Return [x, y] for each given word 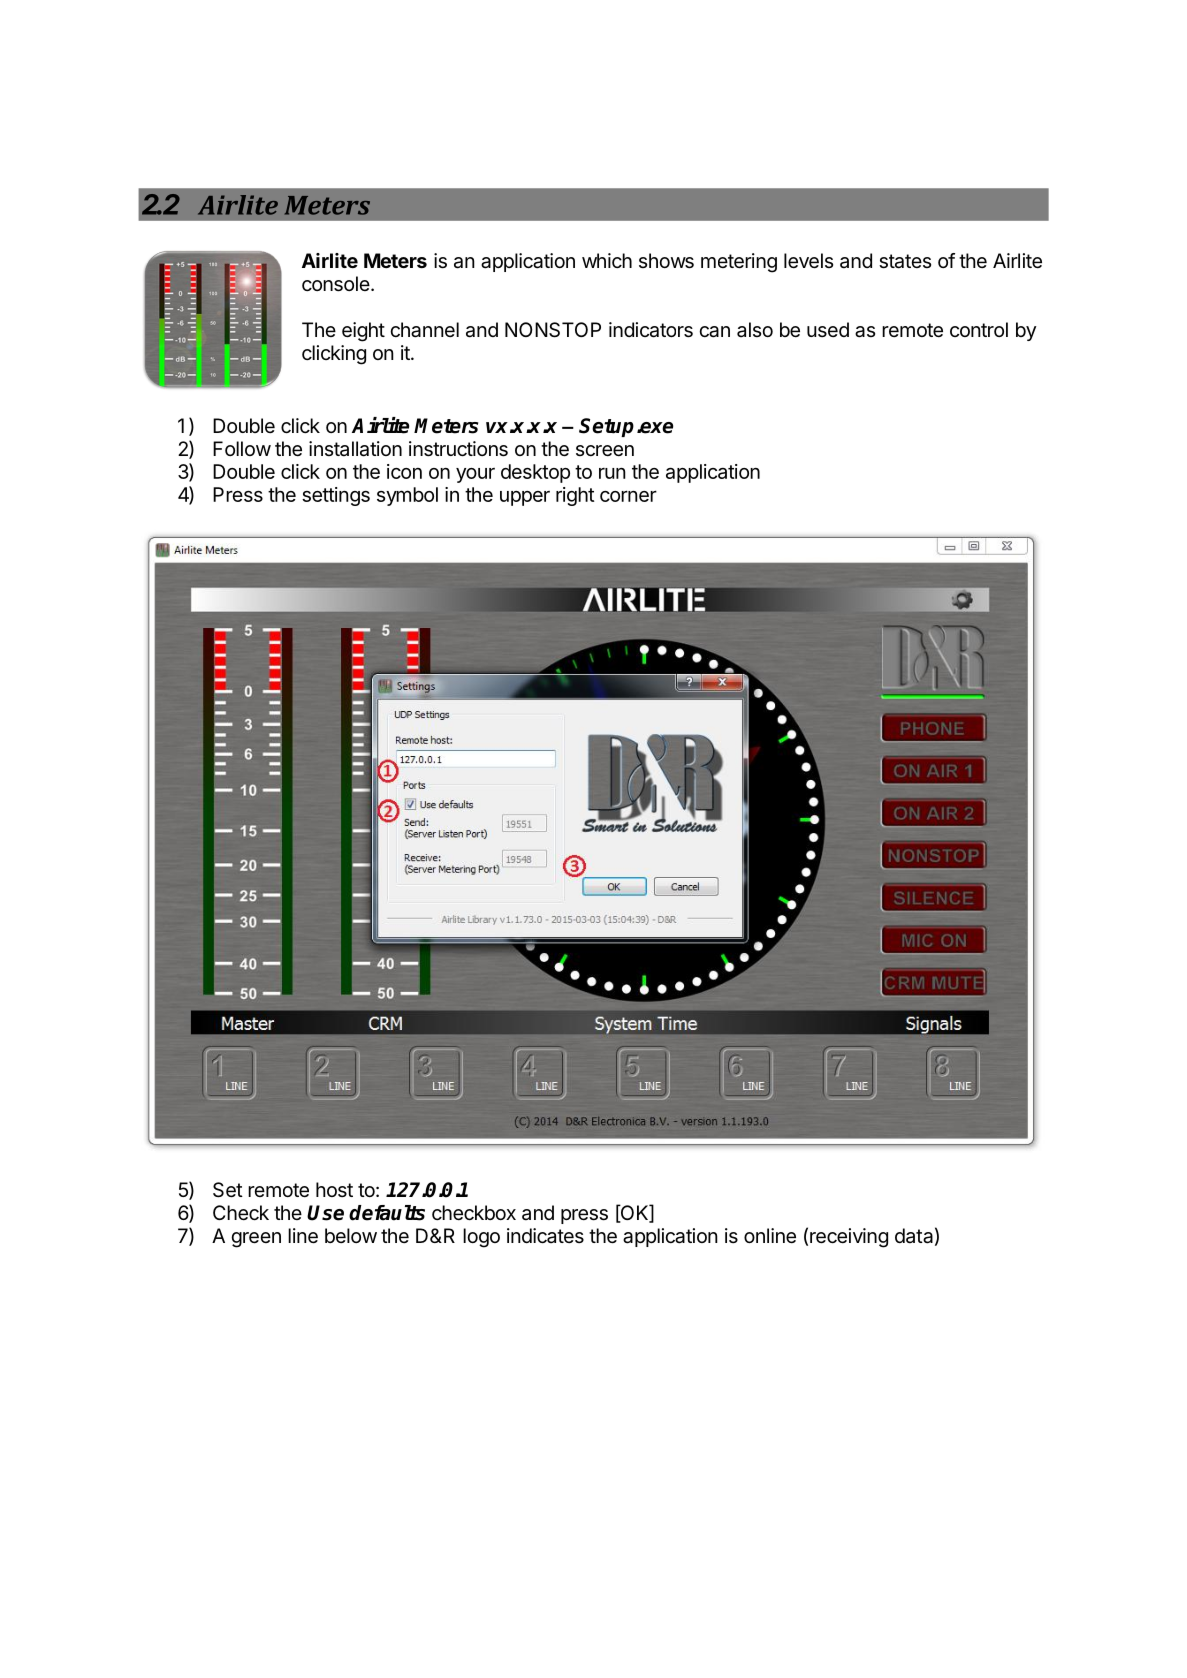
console [336, 284]
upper [525, 498]
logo [481, 1238]
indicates [545, 1236]
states [905, 261]
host [334, 1189]
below [351, 1235]
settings [336, 496]
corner [628, 496]
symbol [407, 496]
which [607, 260]
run [612, 473]
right [575, 496]
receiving [849, 1238]
